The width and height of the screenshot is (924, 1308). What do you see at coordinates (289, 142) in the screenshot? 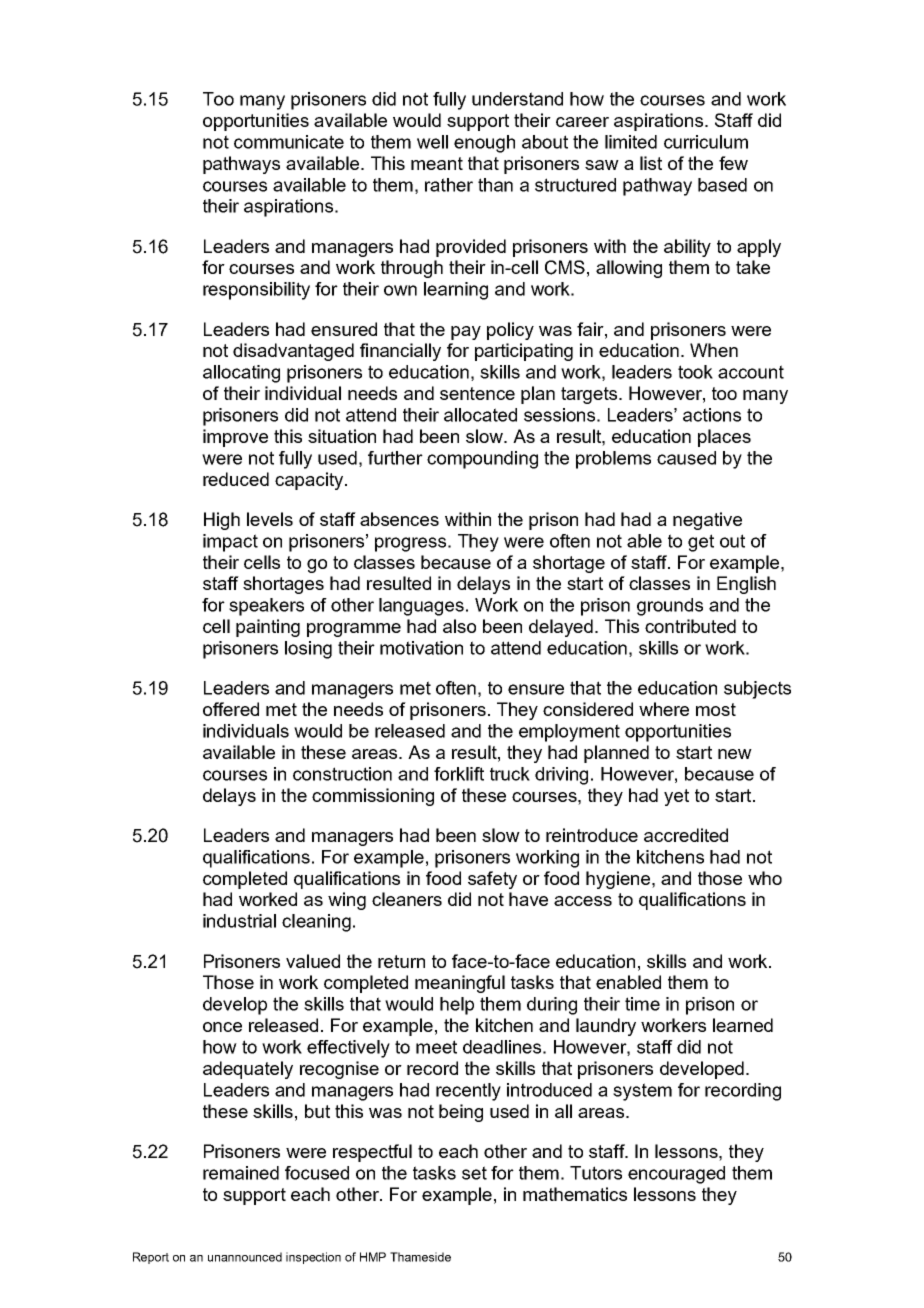
I see `communicate` at bounding box center [289, 142].
